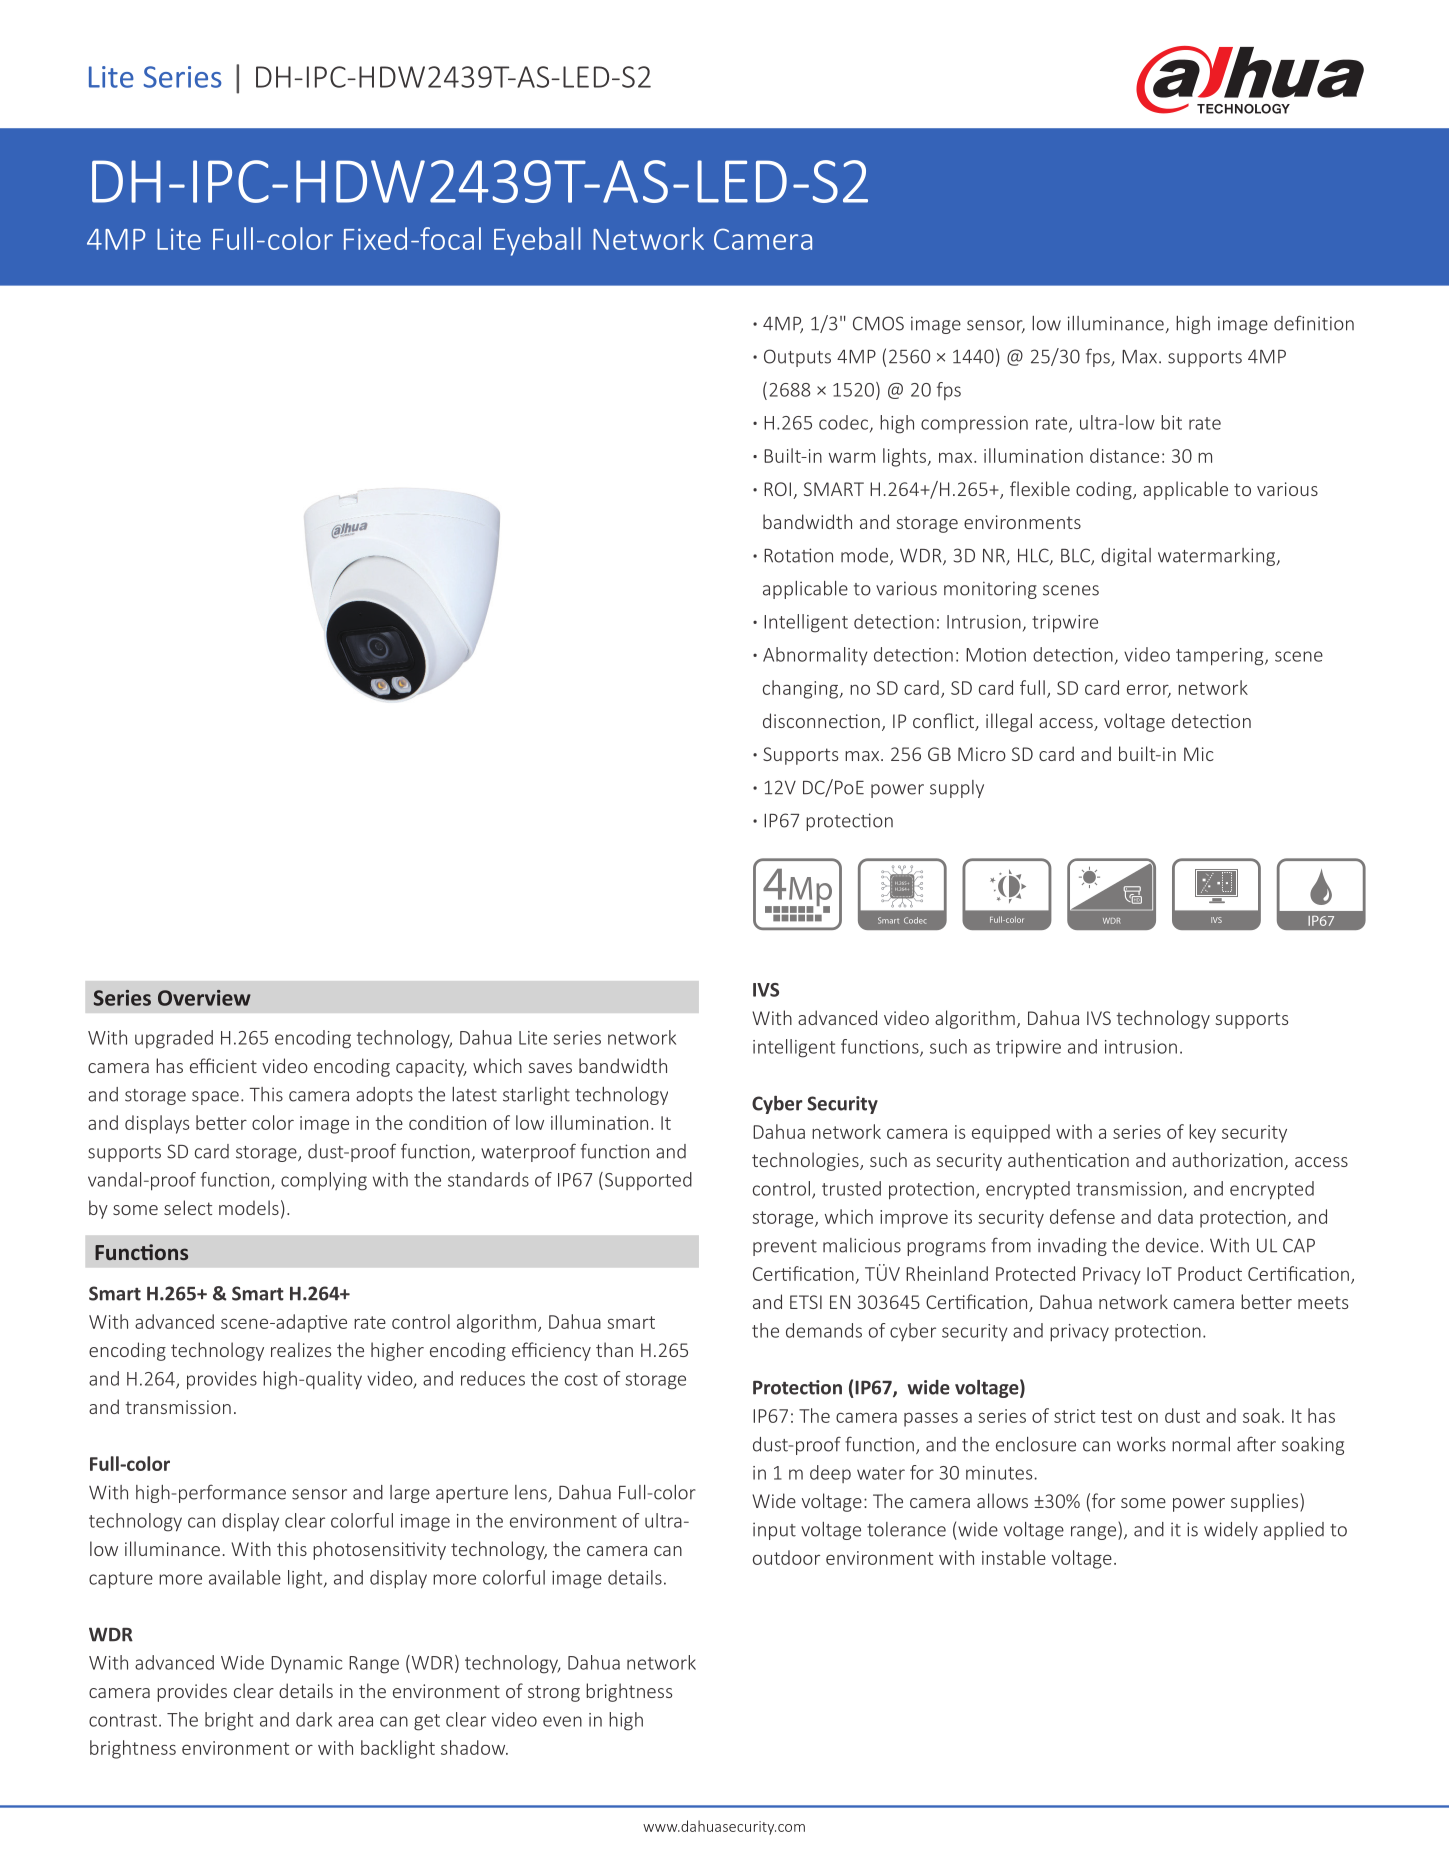 The image size is (1449, 1875). What do you see at coordinates (537, 241) in the screenshot?
I see `Eyeball` at bounding box center [537, 241].
